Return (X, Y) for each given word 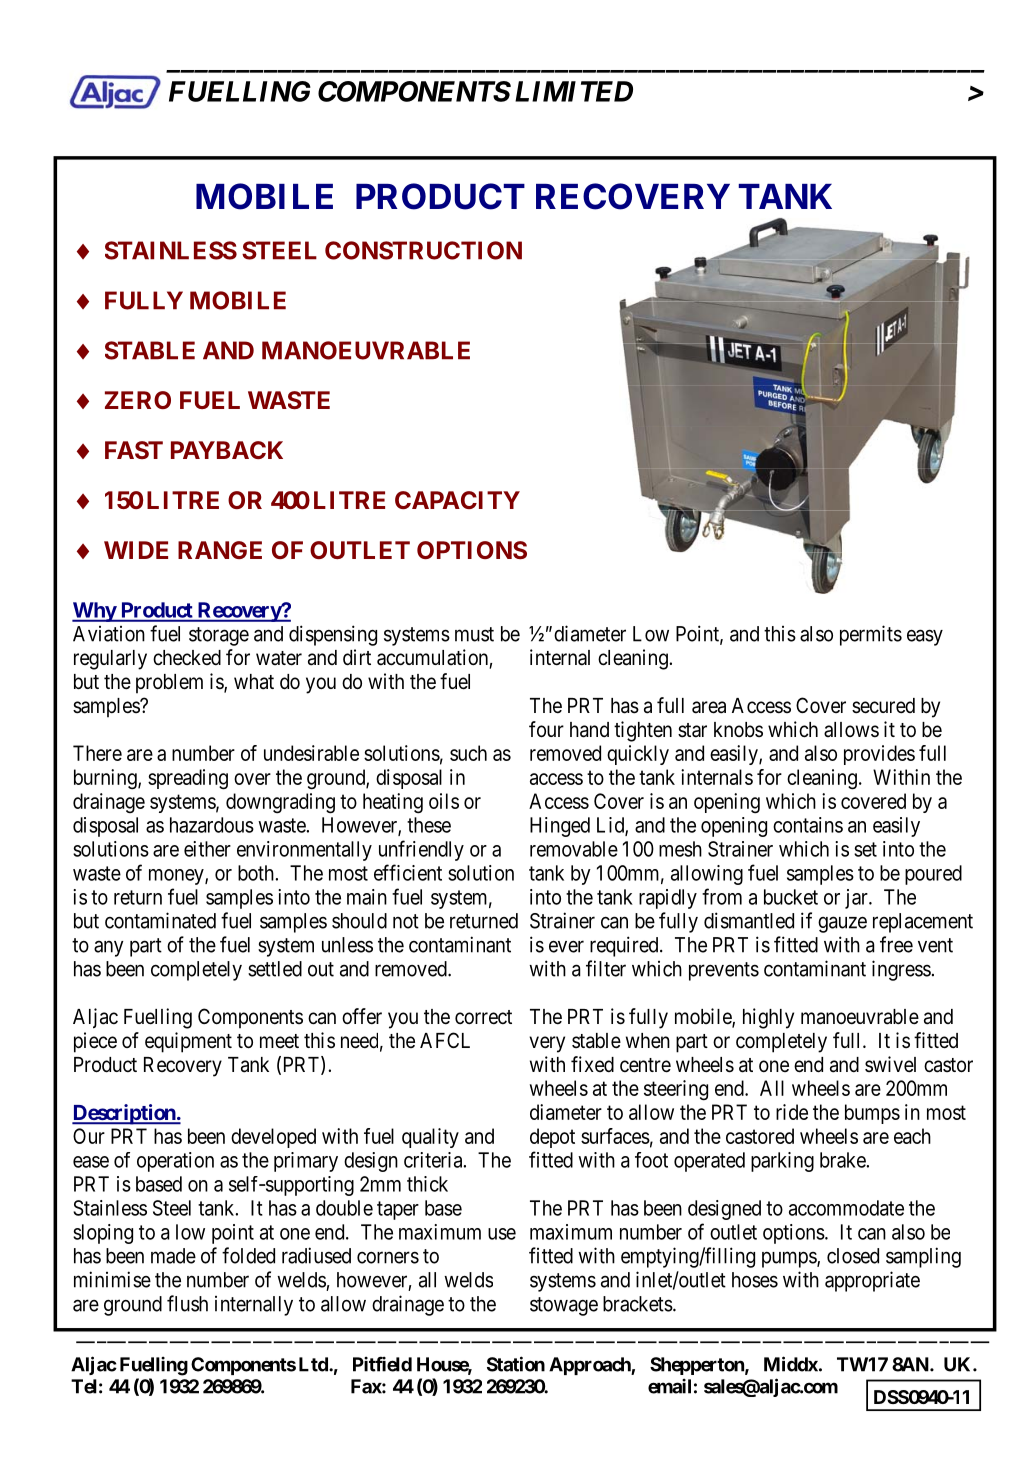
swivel (890, 1064)
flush (187, 1303)
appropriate (872, 1281)
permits (871, 635)
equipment (188, 1042)
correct (483, 1017)
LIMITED (574, 91)
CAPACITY (457, 500)
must (474, 634)
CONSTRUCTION (423, 250)
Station (516, 1364)
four (546, 729)
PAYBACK (227, 450)
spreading (188, 779)
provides (879, 755)
